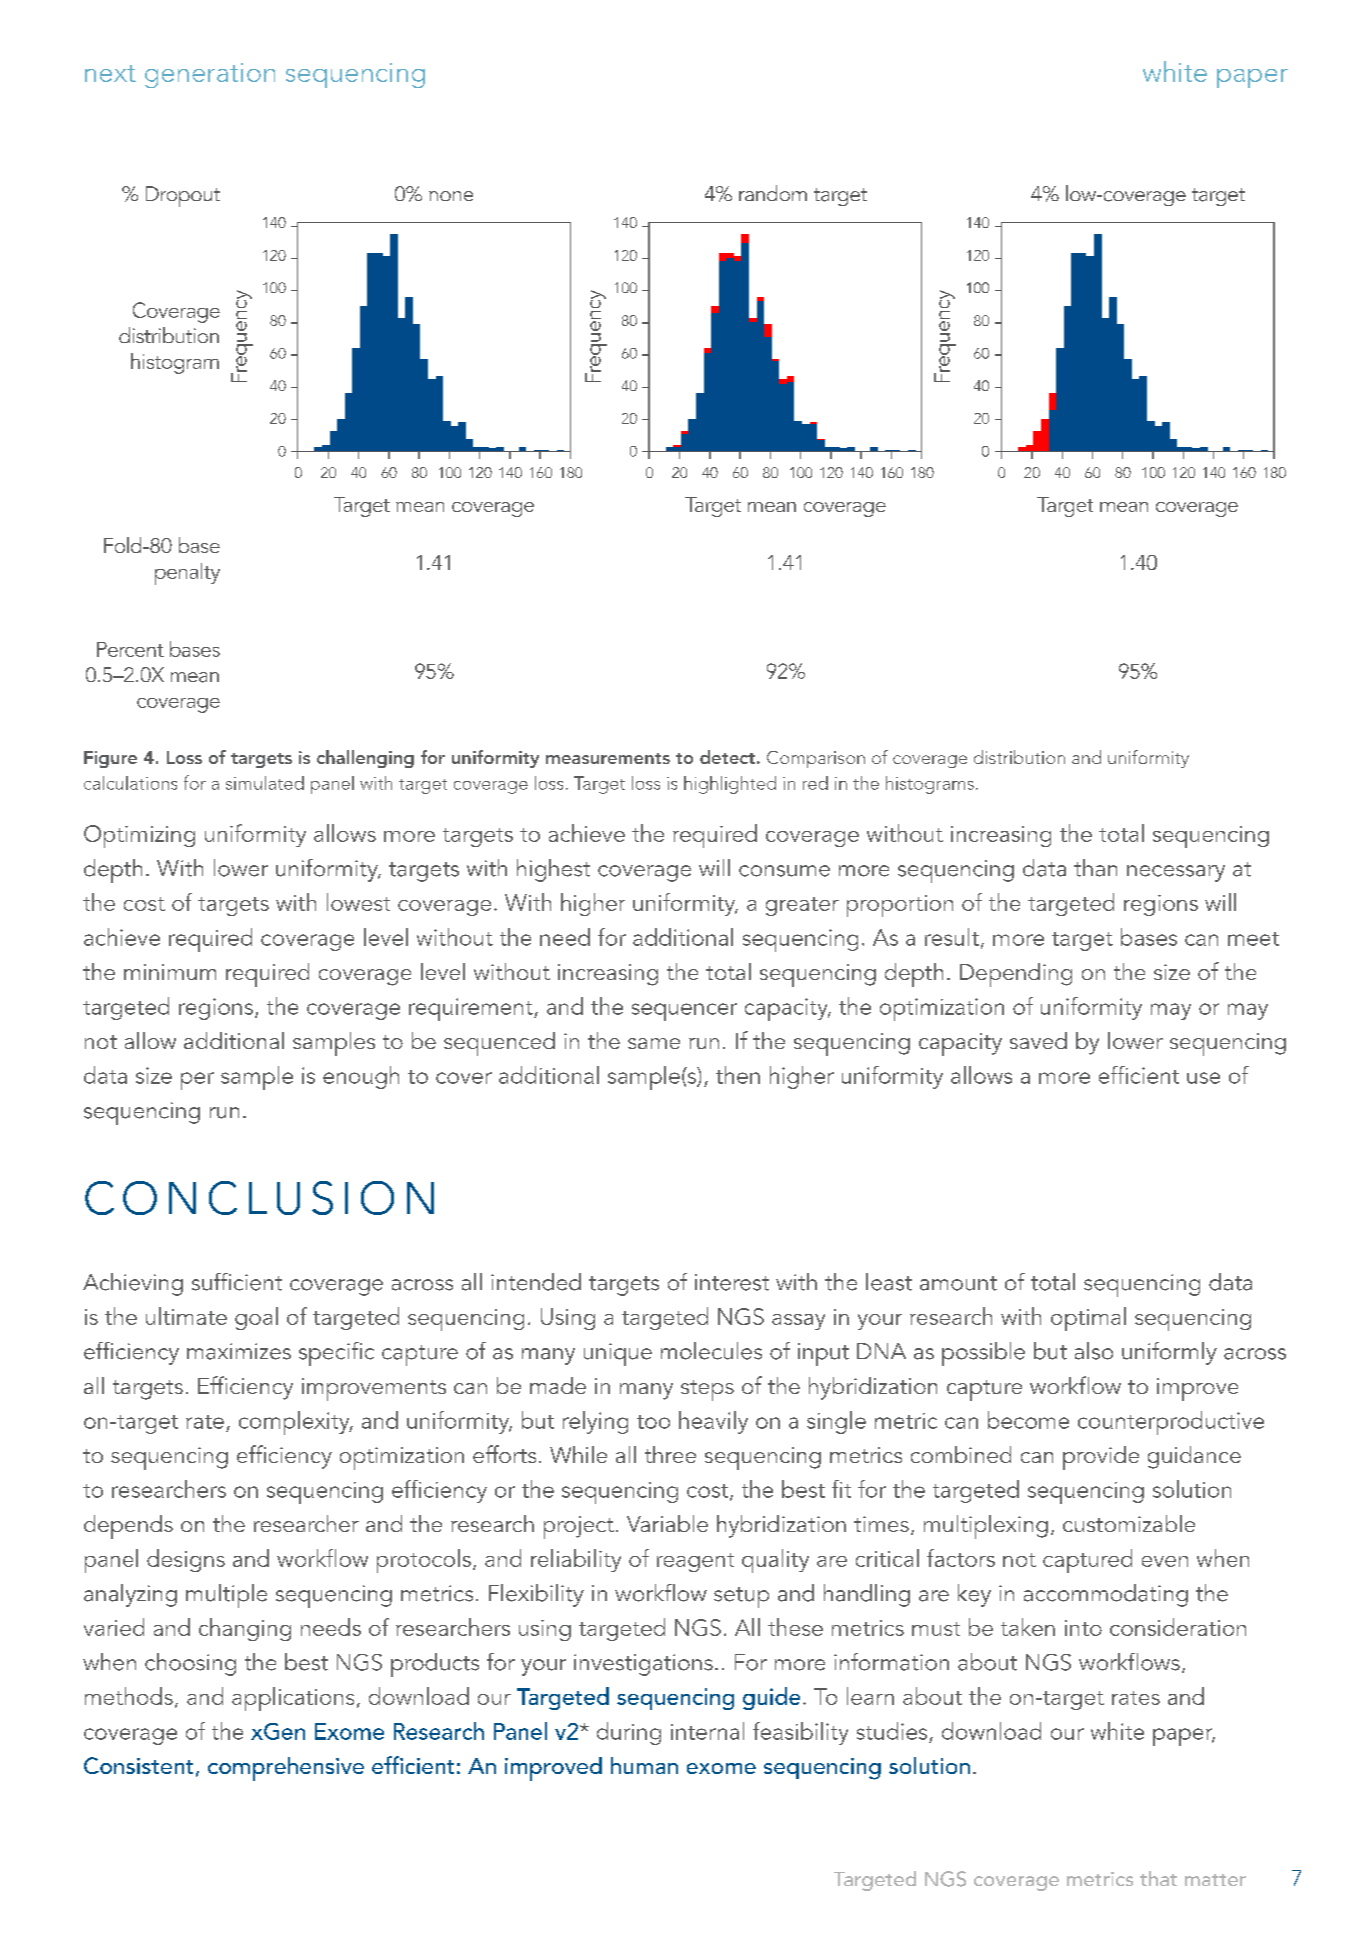  I want to click on Comparison, so click(816, 759).
